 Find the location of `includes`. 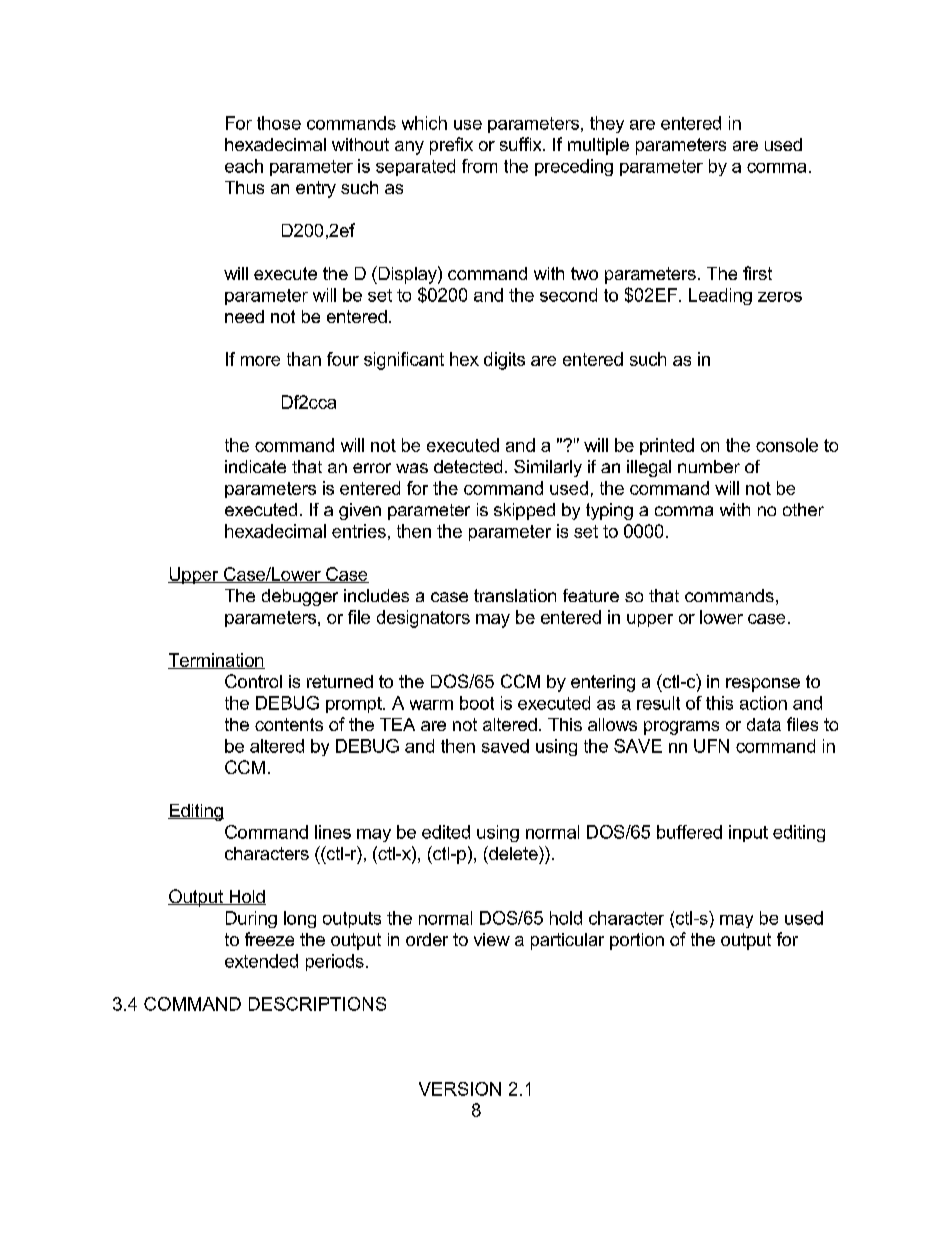

includes is located at coordinates (376, 595).
